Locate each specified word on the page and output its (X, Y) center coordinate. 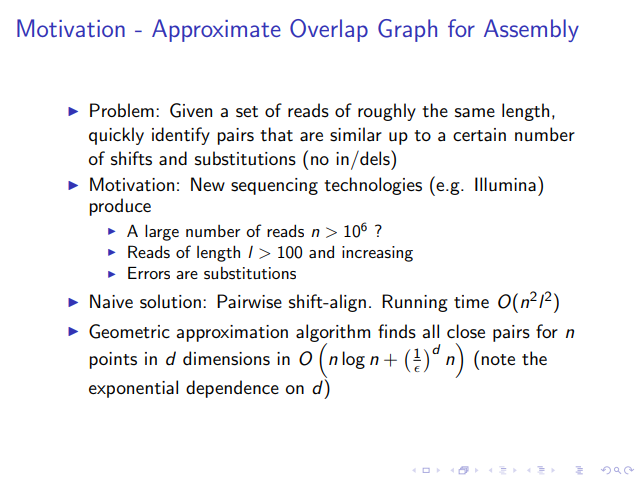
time (471, 302)
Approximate (216, 30)
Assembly (531, 30)
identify (181, 136)
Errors (149, 273)
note (498, 360)
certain (479, 135)
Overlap (329, 30)
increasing (377, 254)
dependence (232, 389)
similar (356, 134)
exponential (133, 389)
